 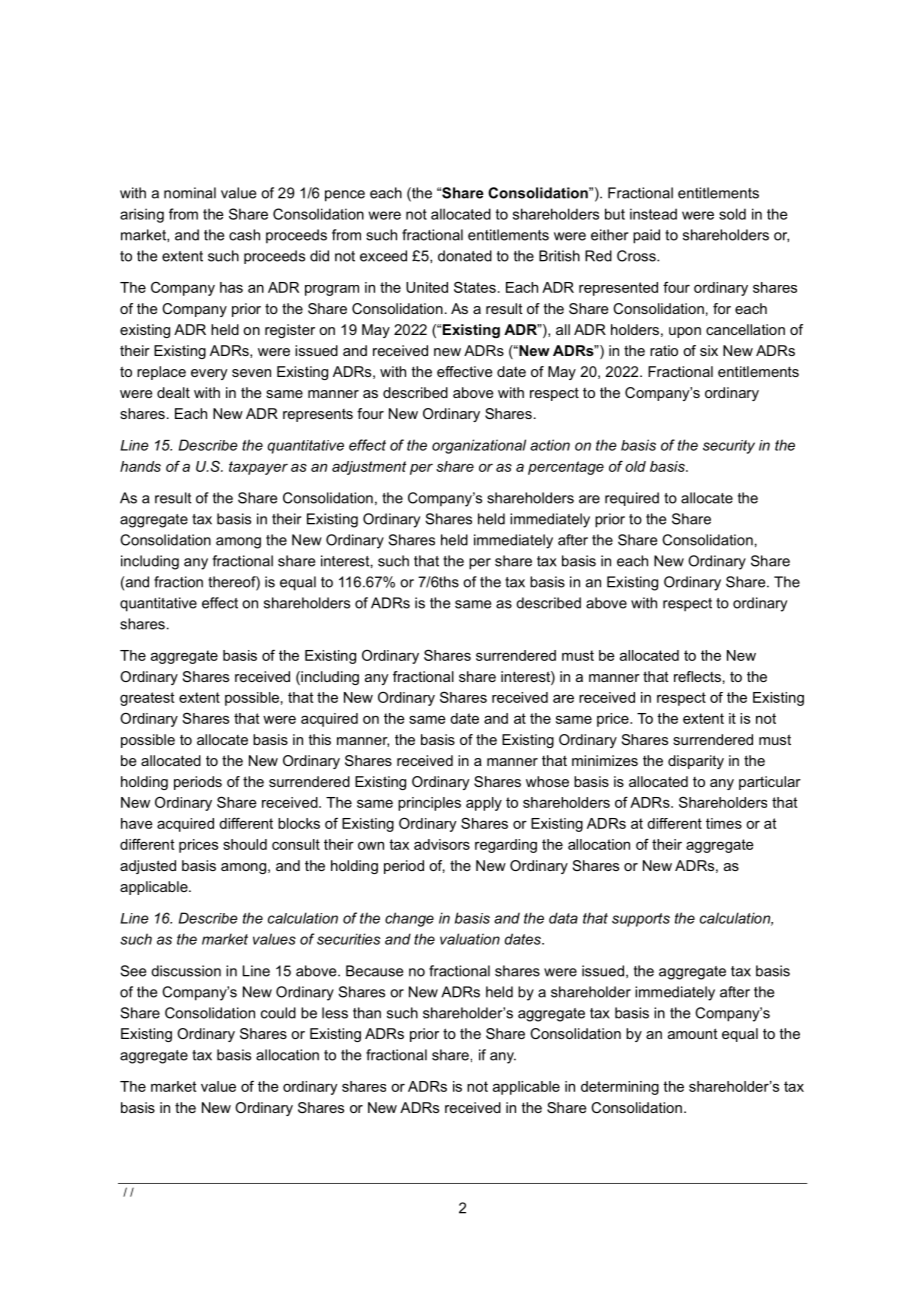 I want to click on organizational, so click(x=479, y=446).
